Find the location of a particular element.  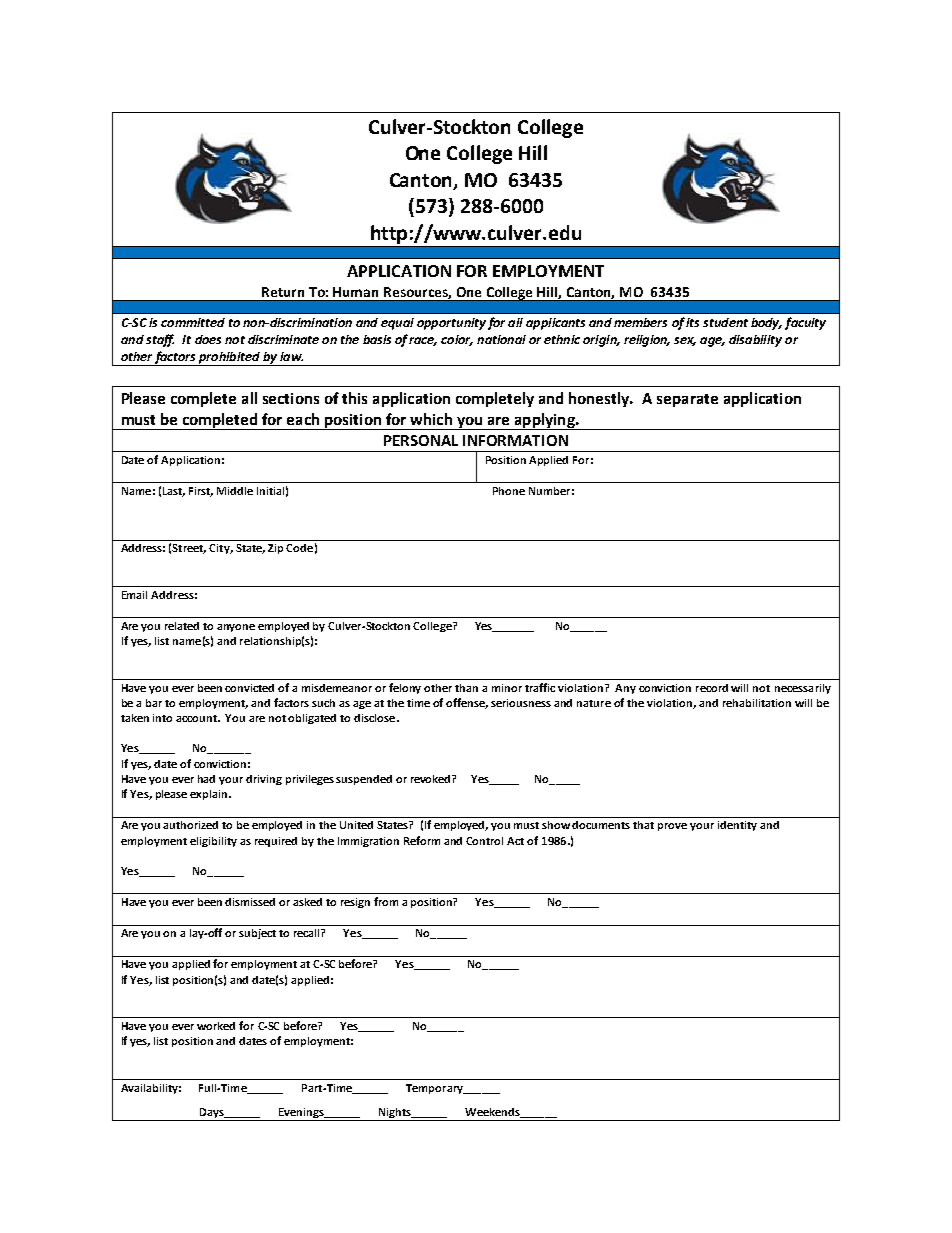

committed is located at coordinates (193, 322).
